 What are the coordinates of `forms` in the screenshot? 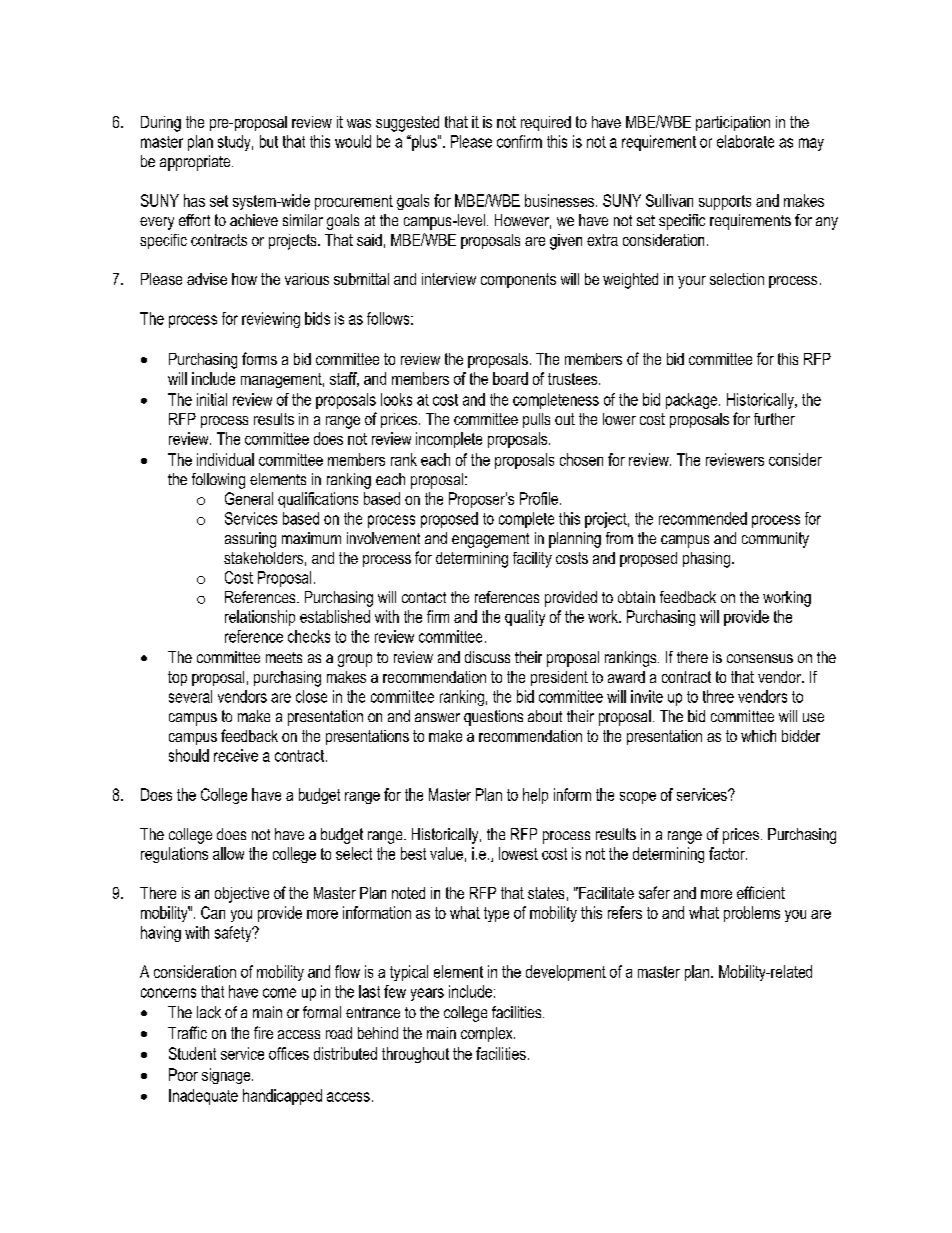 It's located at (259, 358).
